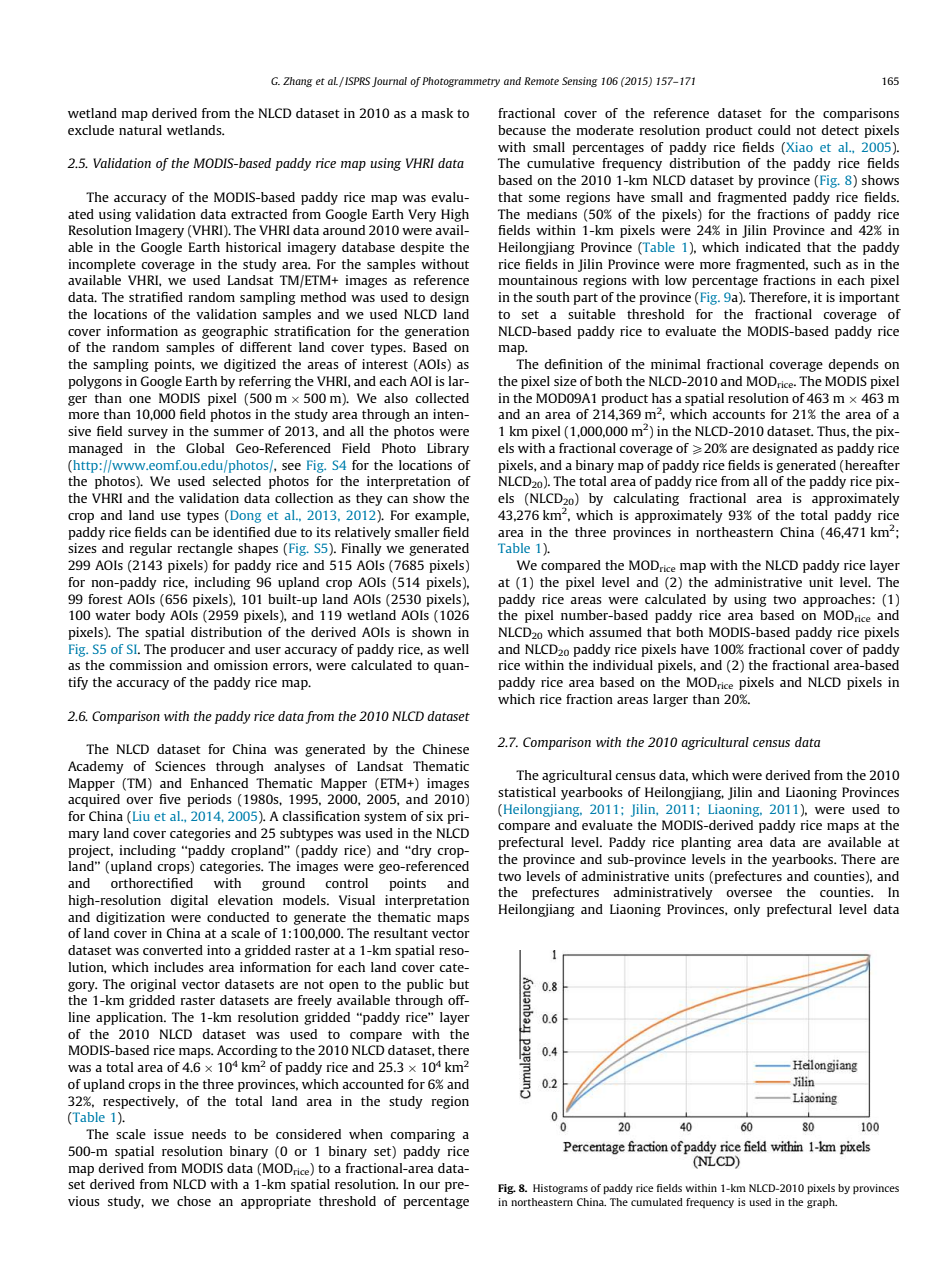 This page has width=952, height=1270. What do you see at coordinates (774, 130) in the page?
I see `could` at bounding box center [774, 130].
